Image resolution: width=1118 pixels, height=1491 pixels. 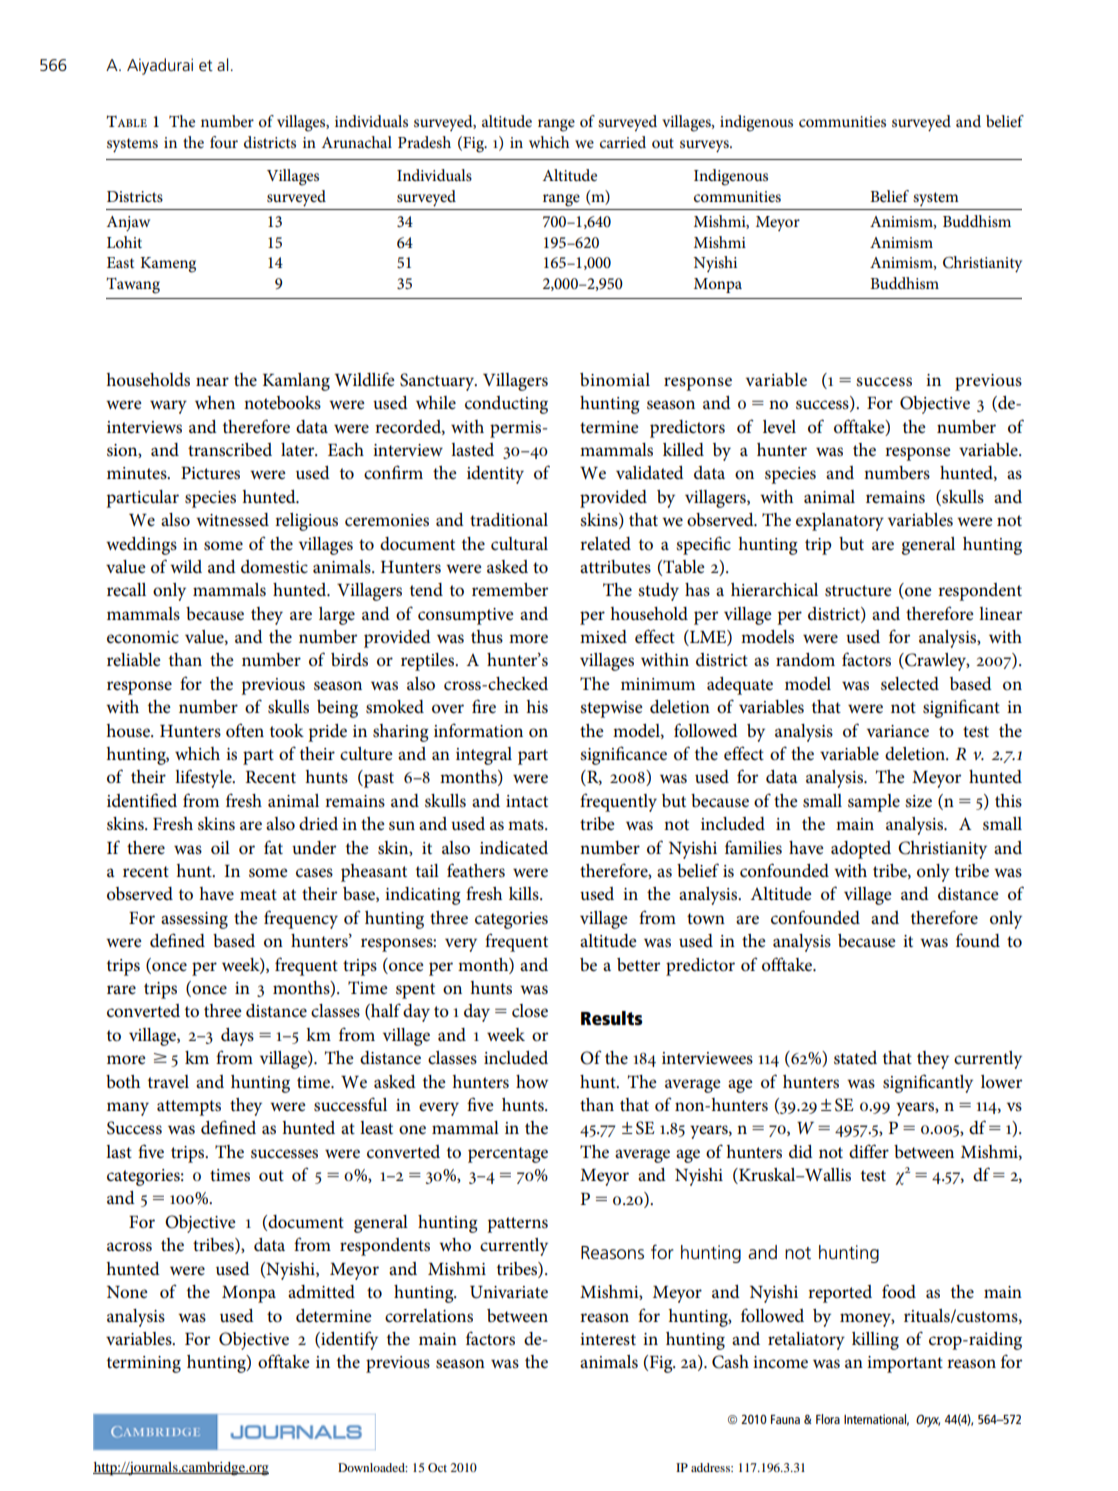 I want to click on carried, so click(x=623, y=142).
